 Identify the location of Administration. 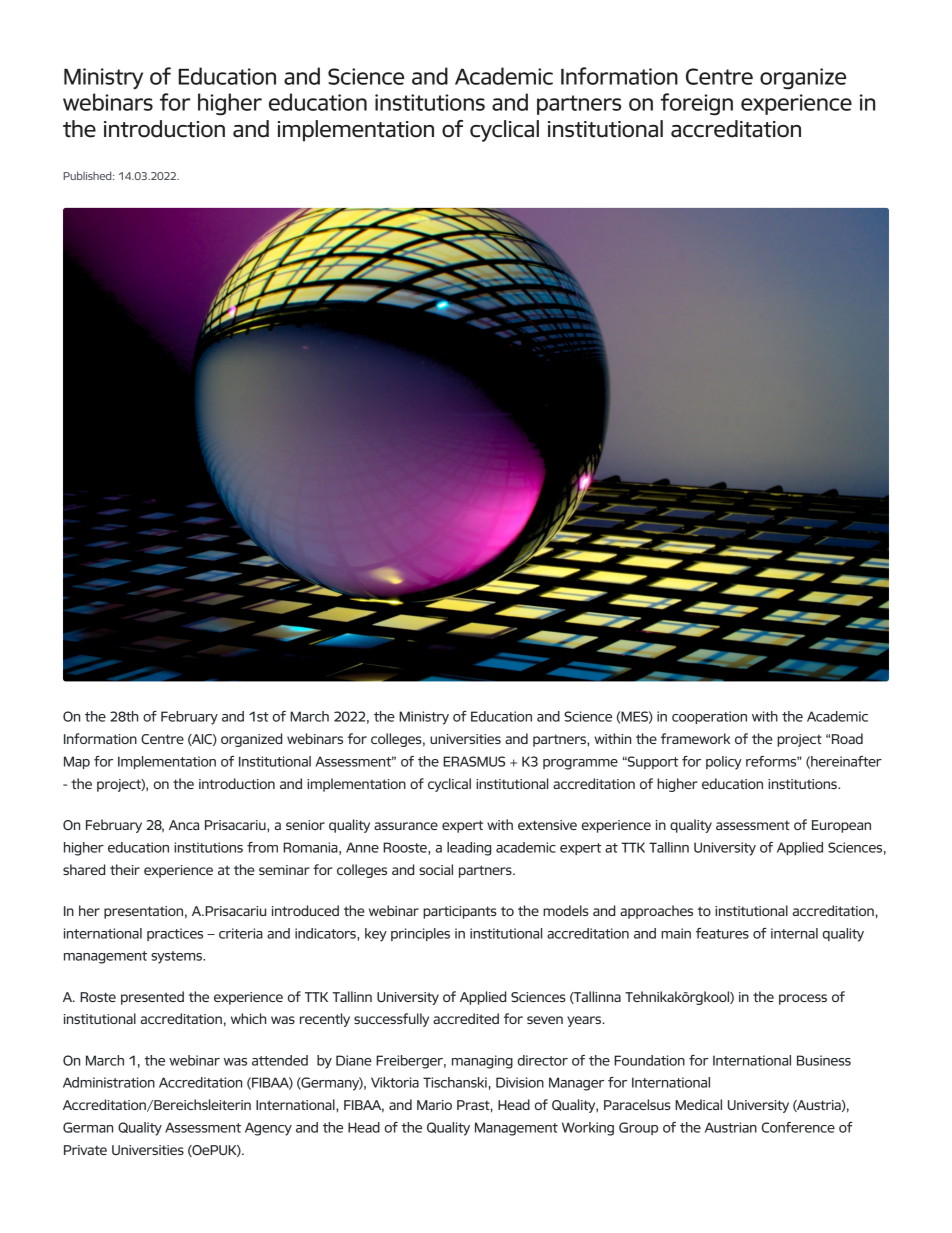
(109, 1082).
